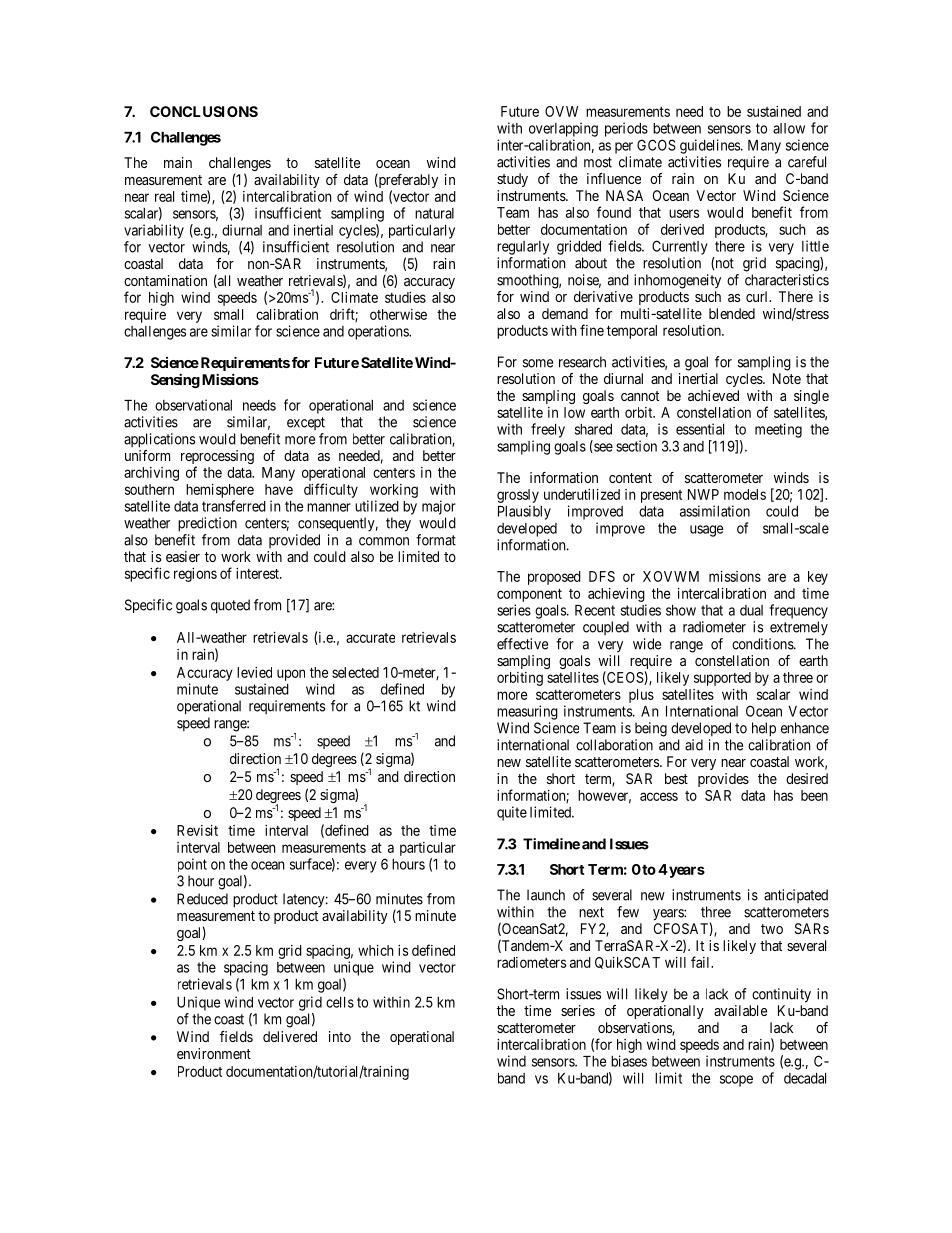 This screenshot has width=952, height=1233. I want to click on transferred, so click(234, 506).
